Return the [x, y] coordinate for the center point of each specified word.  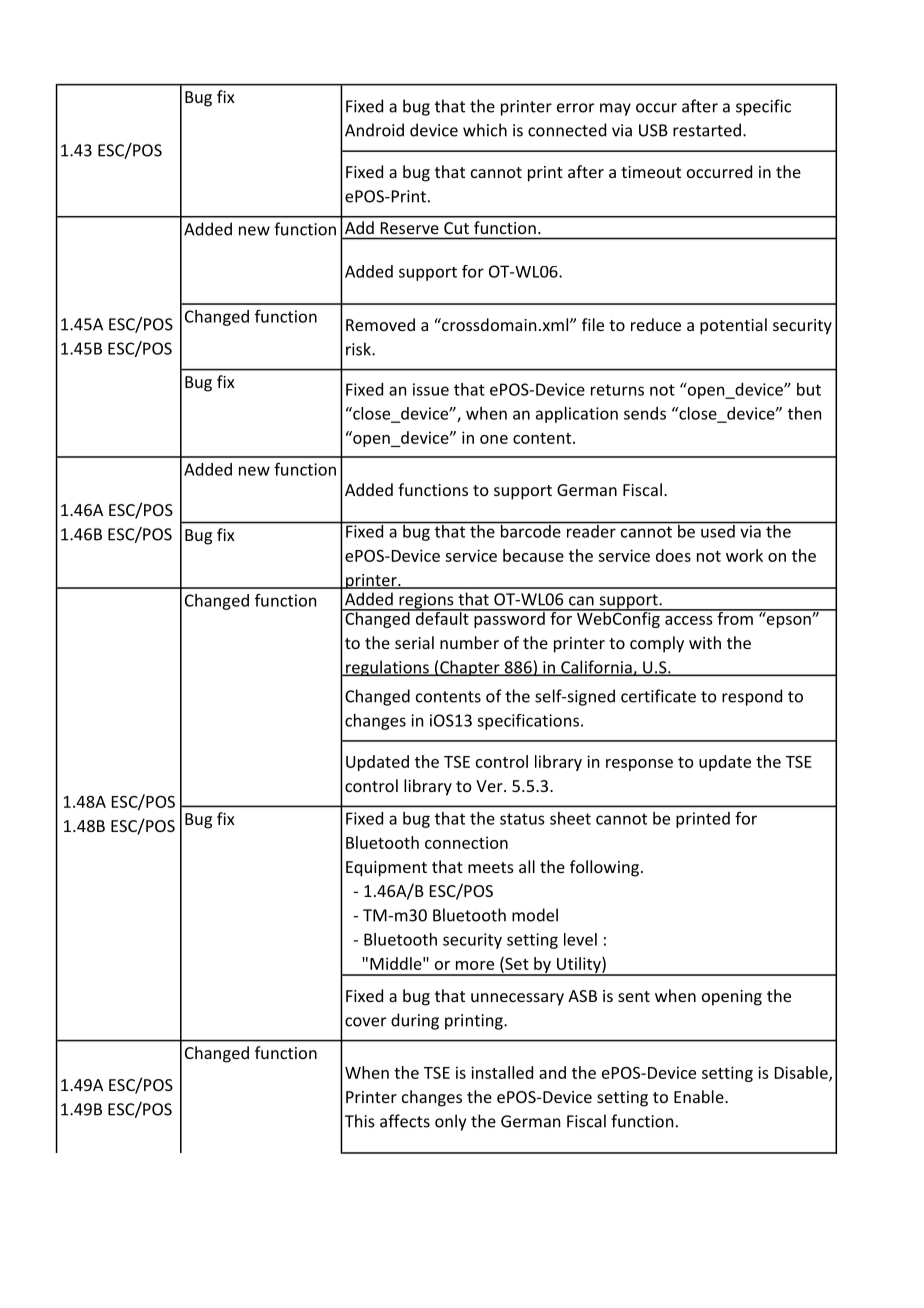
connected [567, 130]
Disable [802, 1073]
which [485, 130]
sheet [570, 818]
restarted [707, 130]
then [804, 413]
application [577, 415]
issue [431, 389]
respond [752, 697]
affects [405, 1121]
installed [502, 1072]
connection [466, 842]
